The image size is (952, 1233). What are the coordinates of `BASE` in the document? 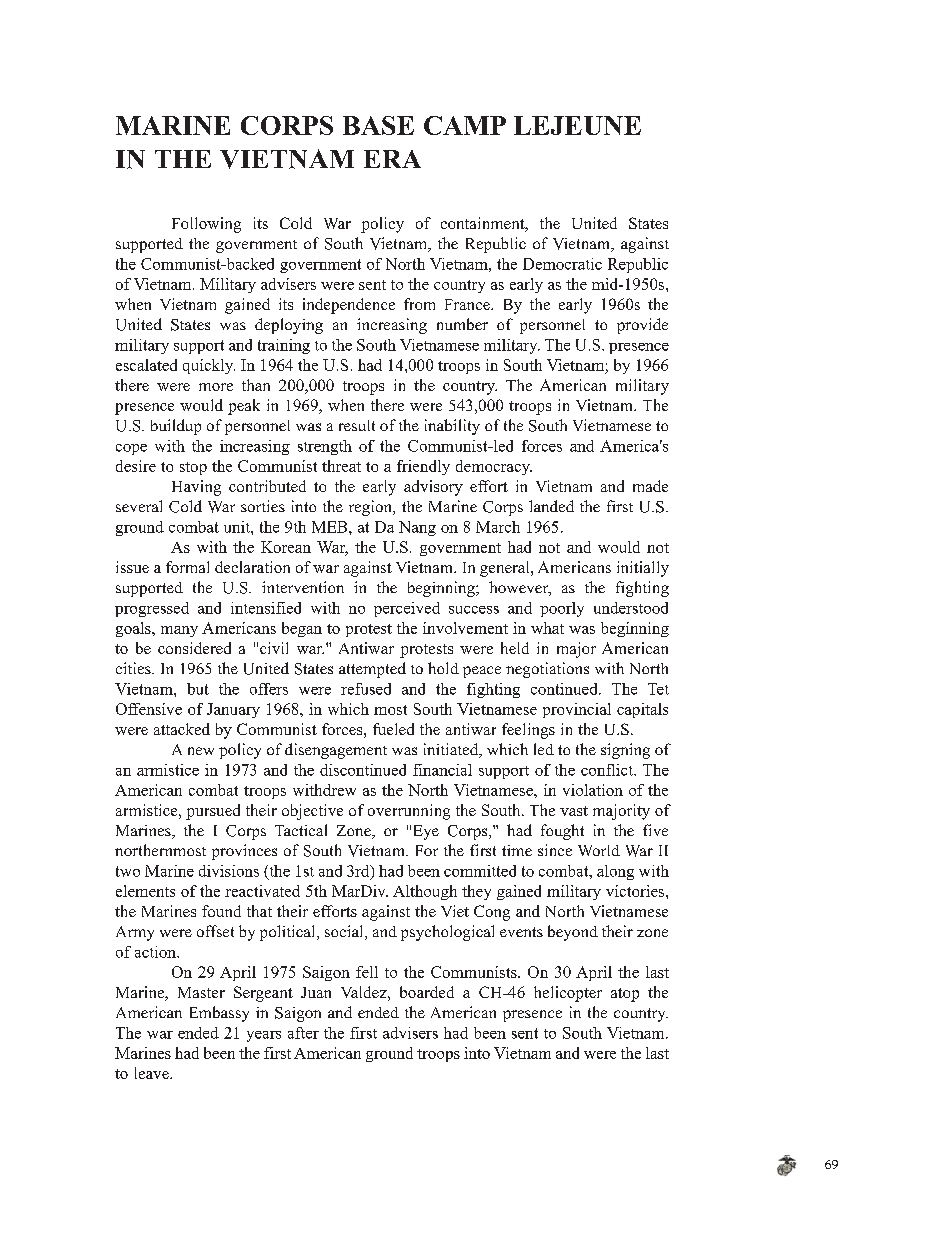 It's located at (378, 125).
